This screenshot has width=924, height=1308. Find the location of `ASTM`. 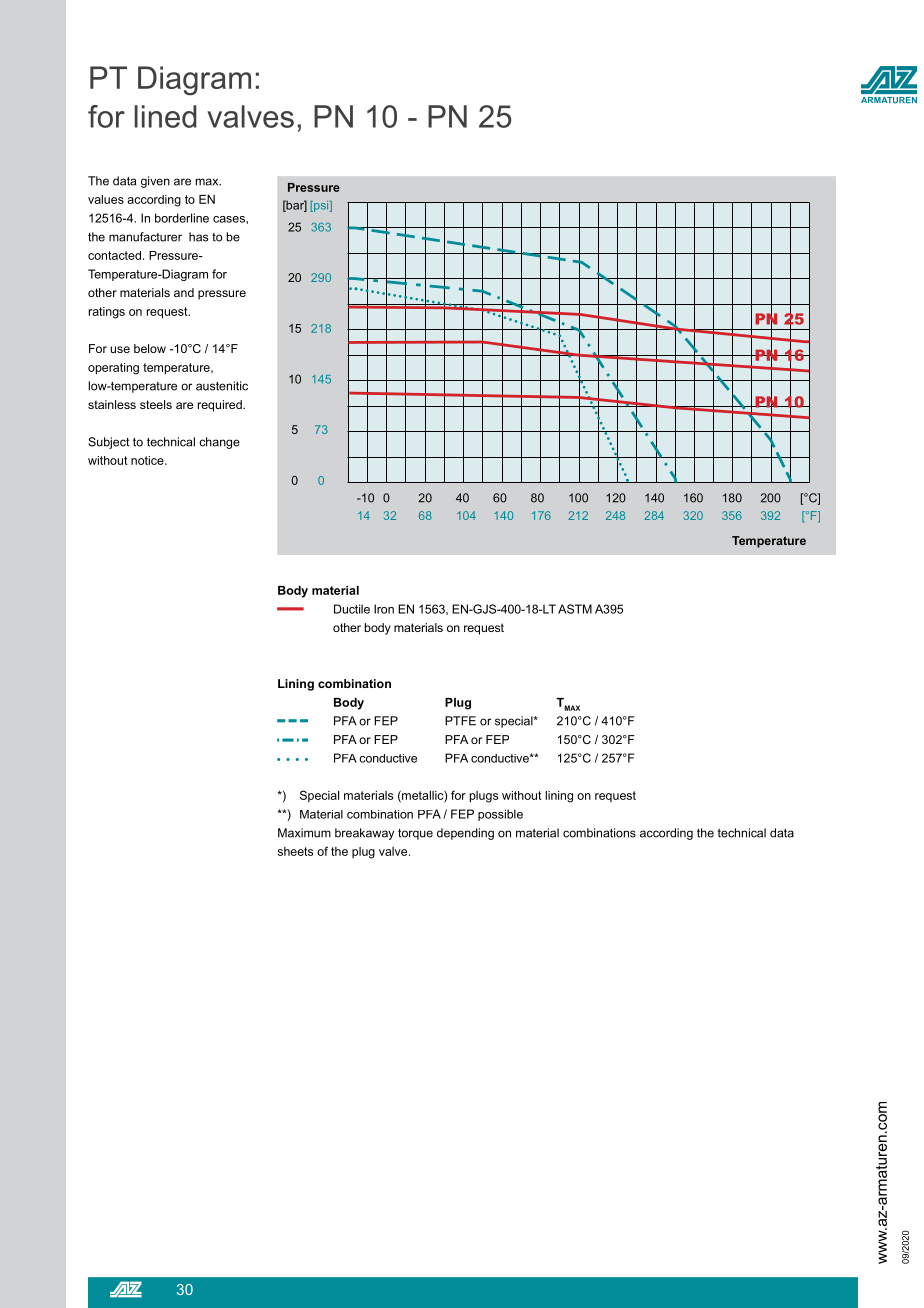

ASTM is located at coordinates (575, 609).
